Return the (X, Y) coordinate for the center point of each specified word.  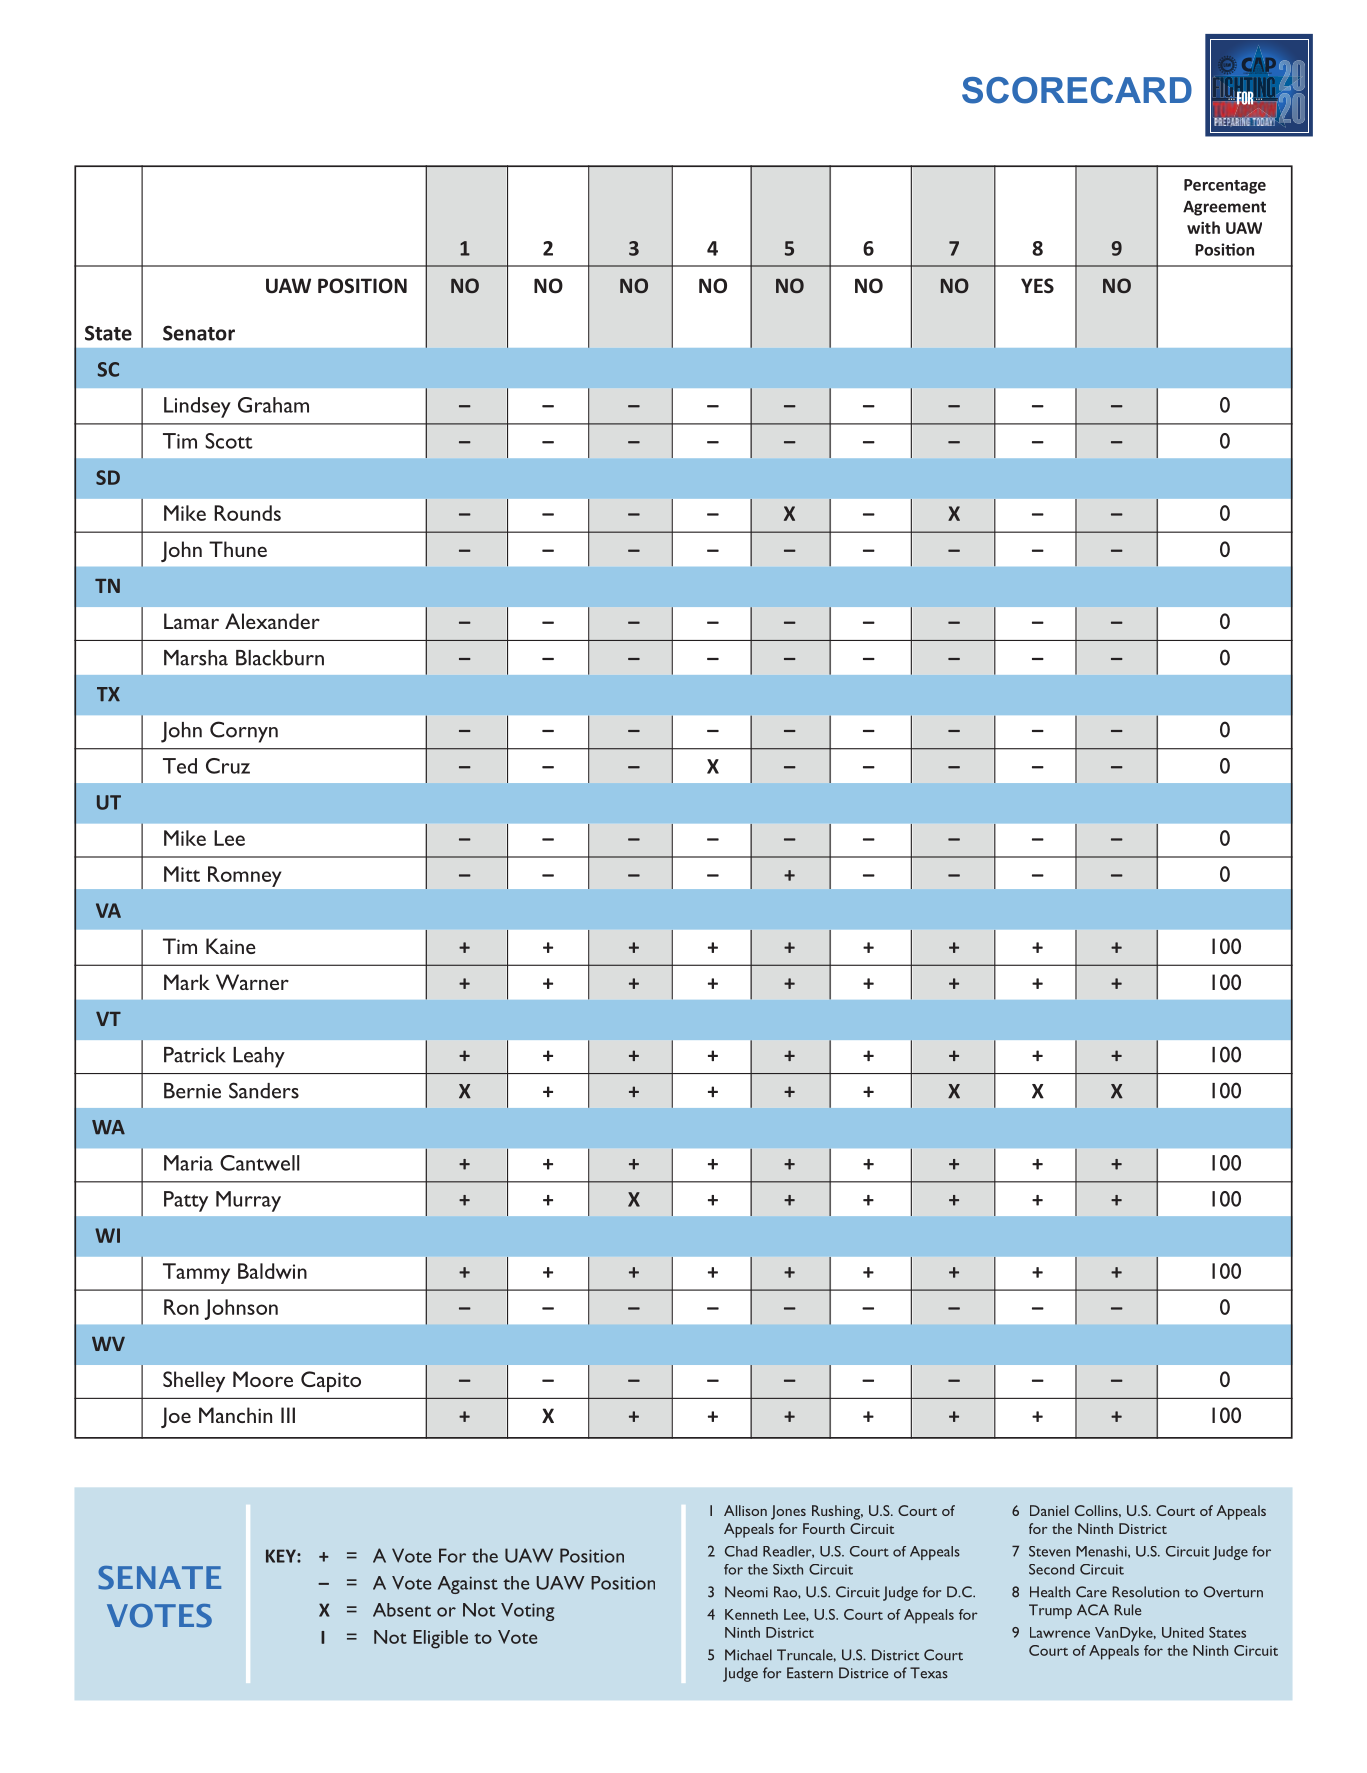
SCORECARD (1077, 90)
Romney (244, 876)
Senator (199, 333)
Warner (252, 982)
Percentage (1225, 186)
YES (1037, 286)
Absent (402, 1610)
